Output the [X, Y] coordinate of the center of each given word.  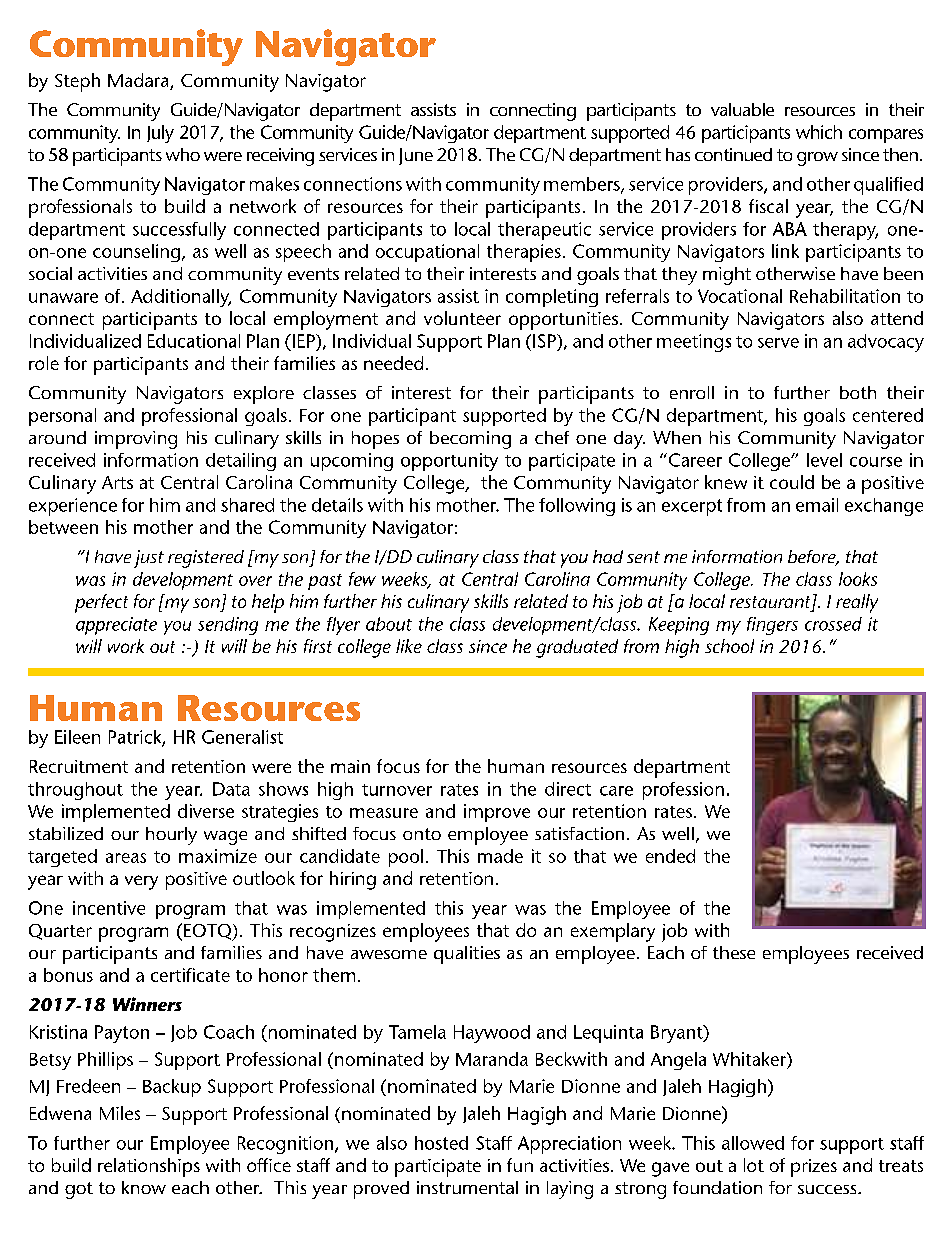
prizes [814, 1168]
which [819, 132]
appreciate [116, 626]
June [416, 156]
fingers [772, 626]
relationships [149, 1167]
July [160, 134]
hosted [441, 1143]
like [409, 646]
